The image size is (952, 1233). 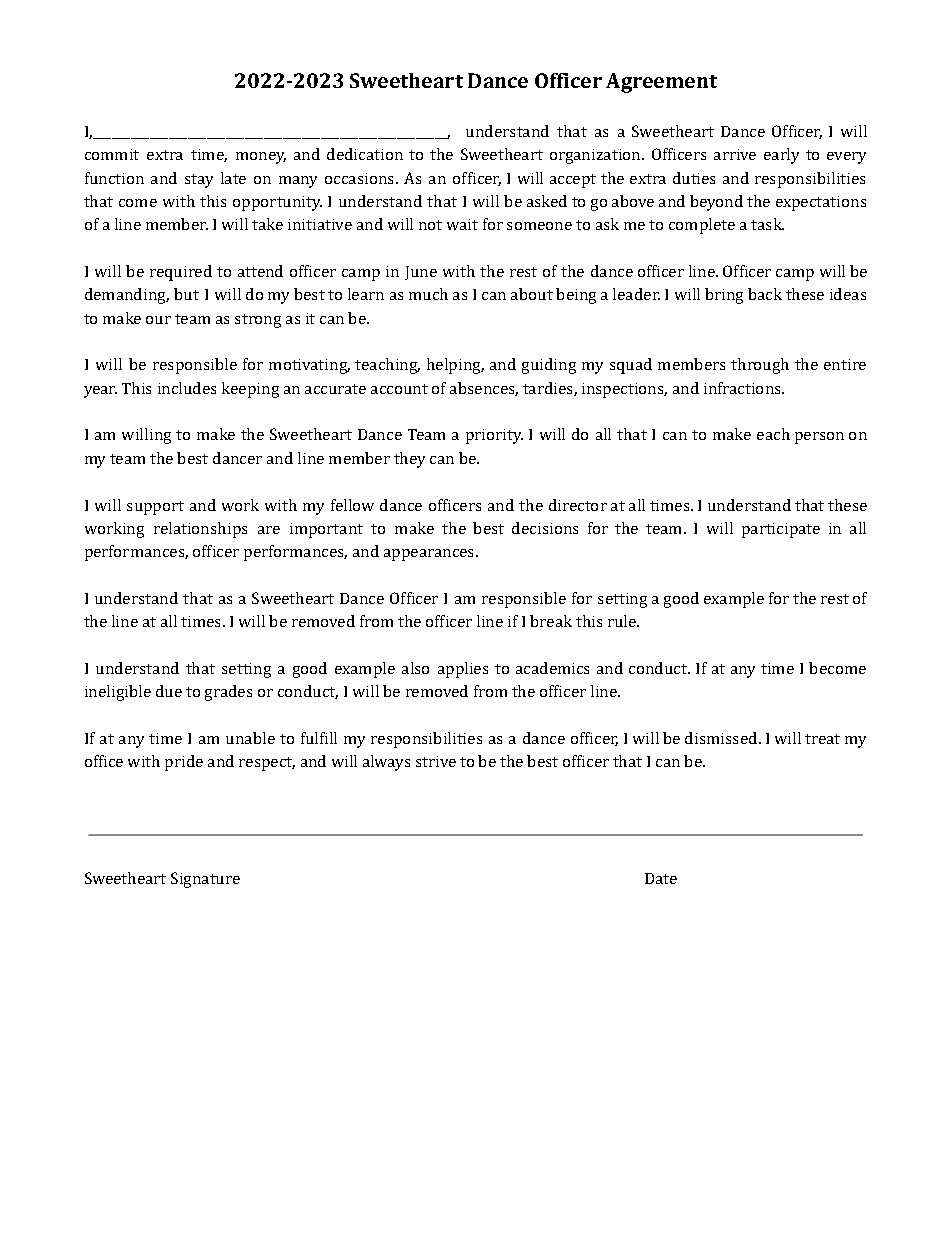 What do you see at coordinates (551, 621) in the image?
I see `break` at bounding box center [551, 621].
